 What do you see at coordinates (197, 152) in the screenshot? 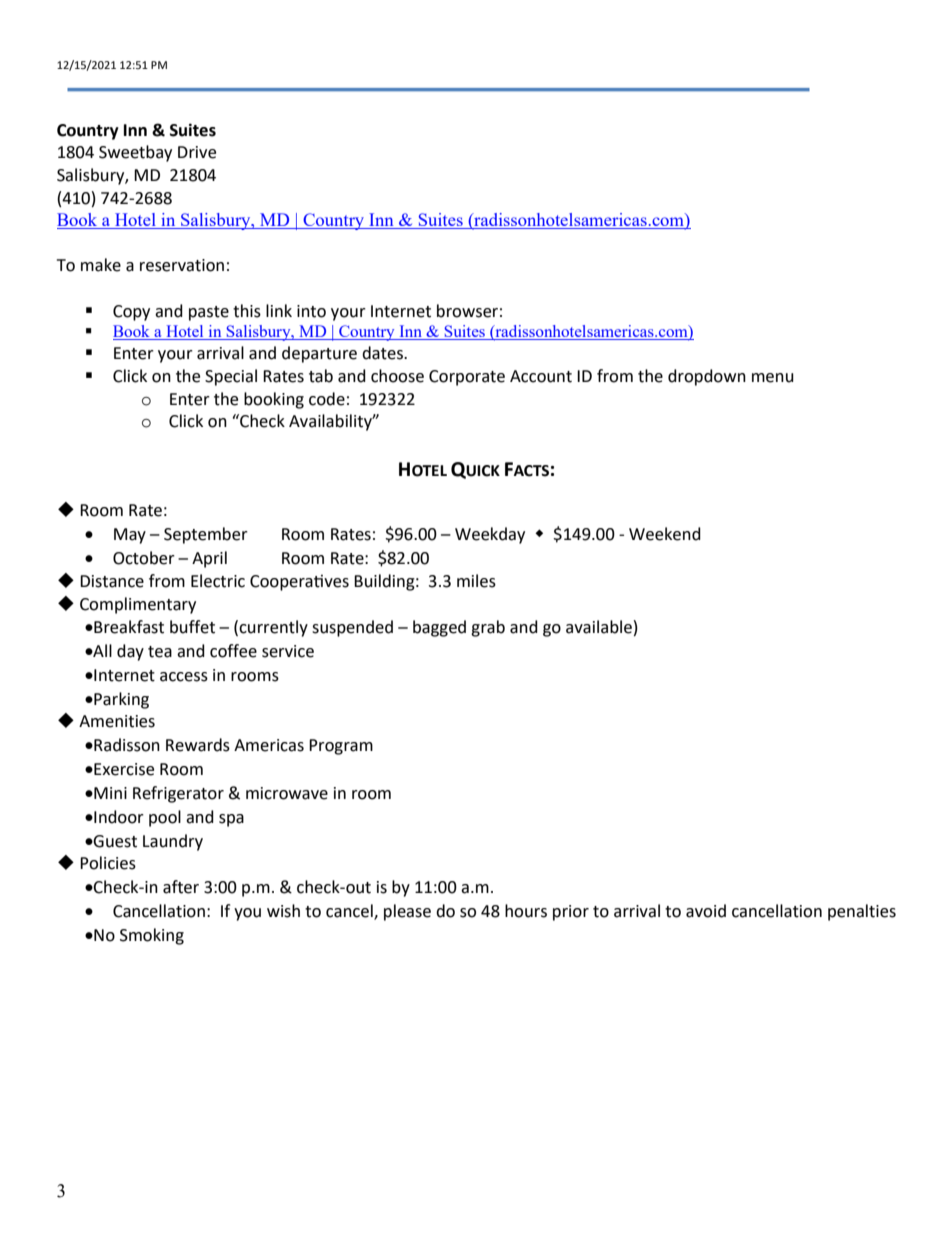
I see `Drive` at bounding box center [197, 152].
